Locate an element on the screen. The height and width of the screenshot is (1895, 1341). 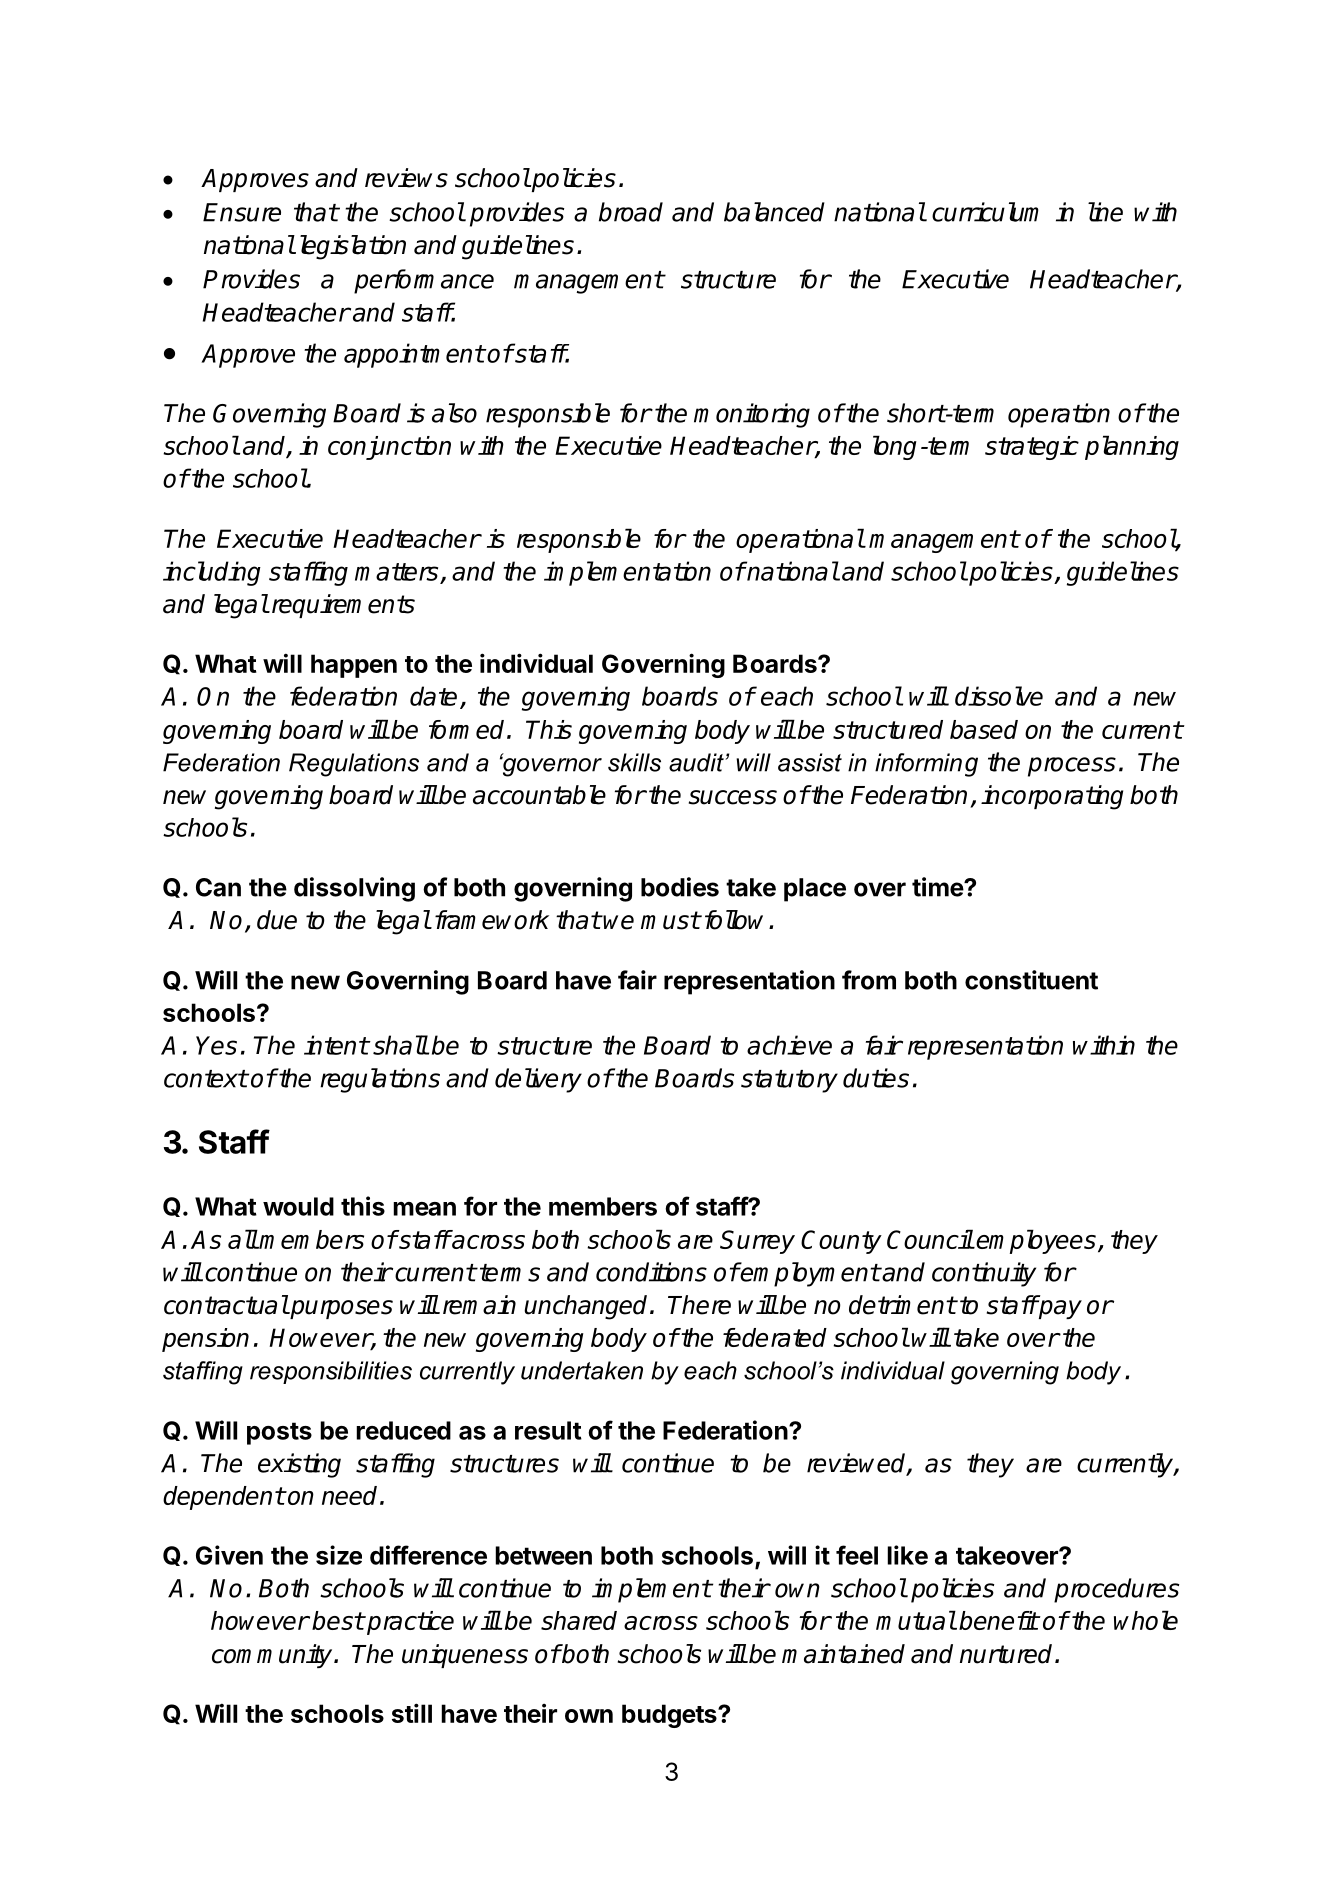
legislation is located at coordinates (353, 247).
